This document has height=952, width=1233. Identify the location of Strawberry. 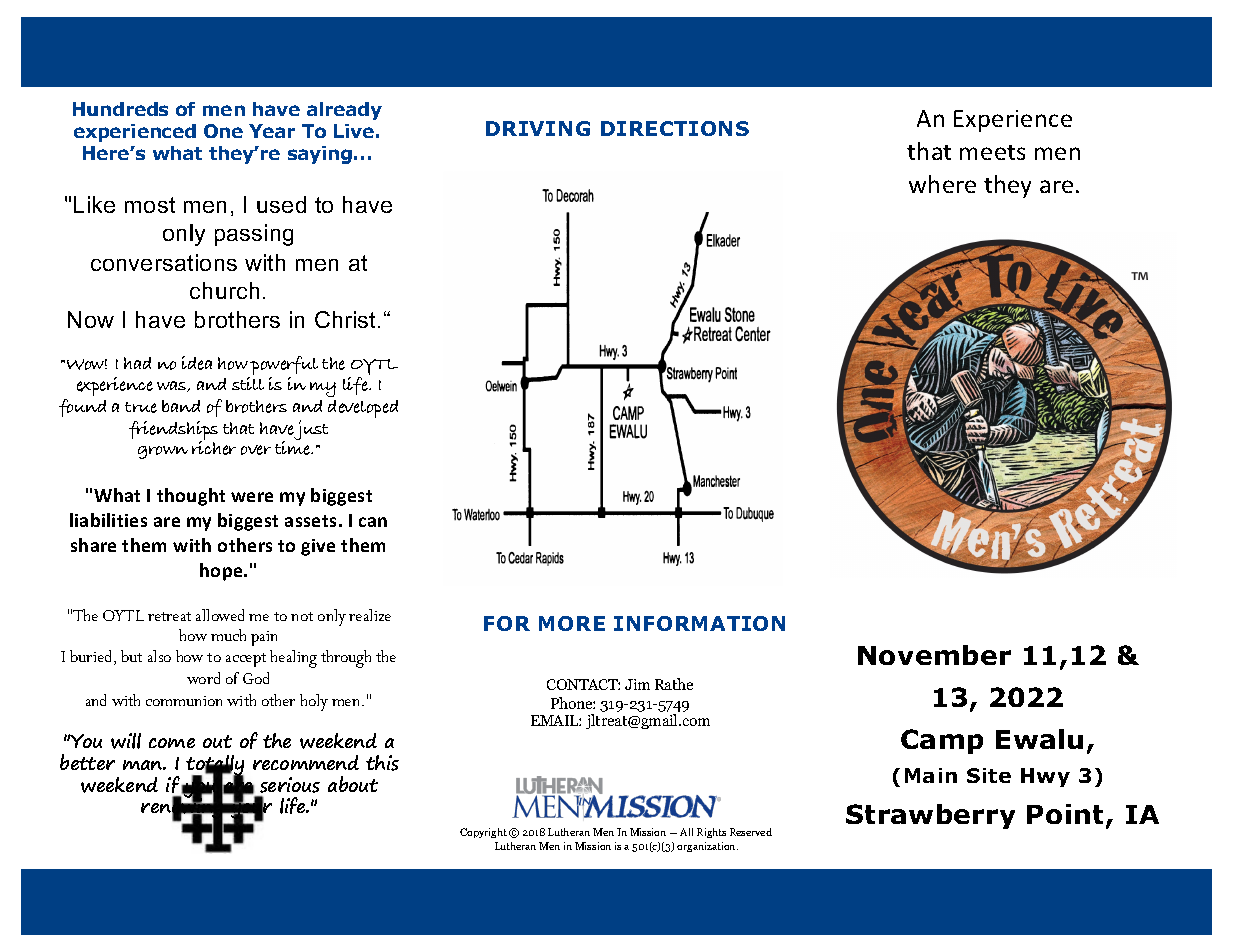
(930, 816).
